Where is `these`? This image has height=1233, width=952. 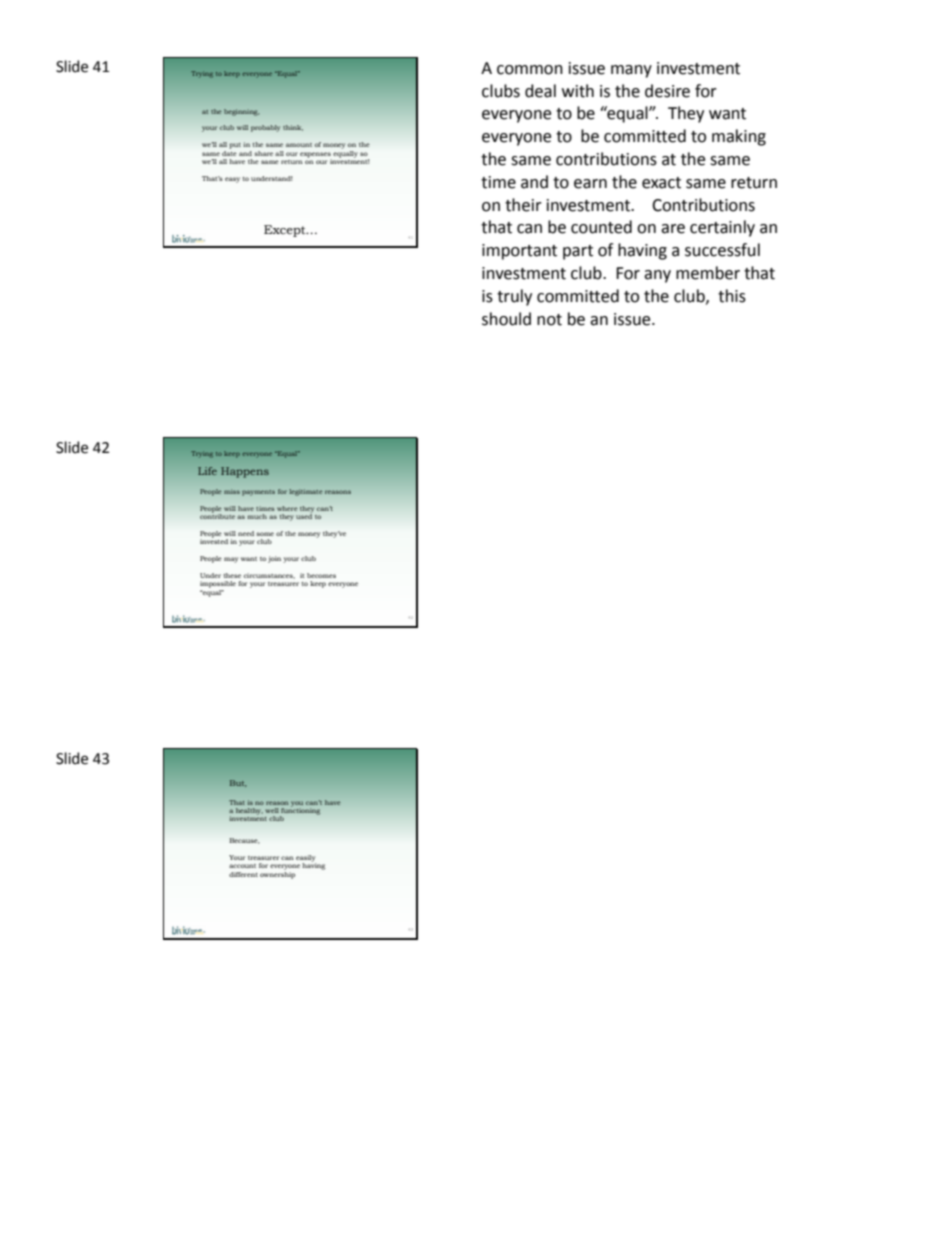
these is located at coordinates (232, 575).
